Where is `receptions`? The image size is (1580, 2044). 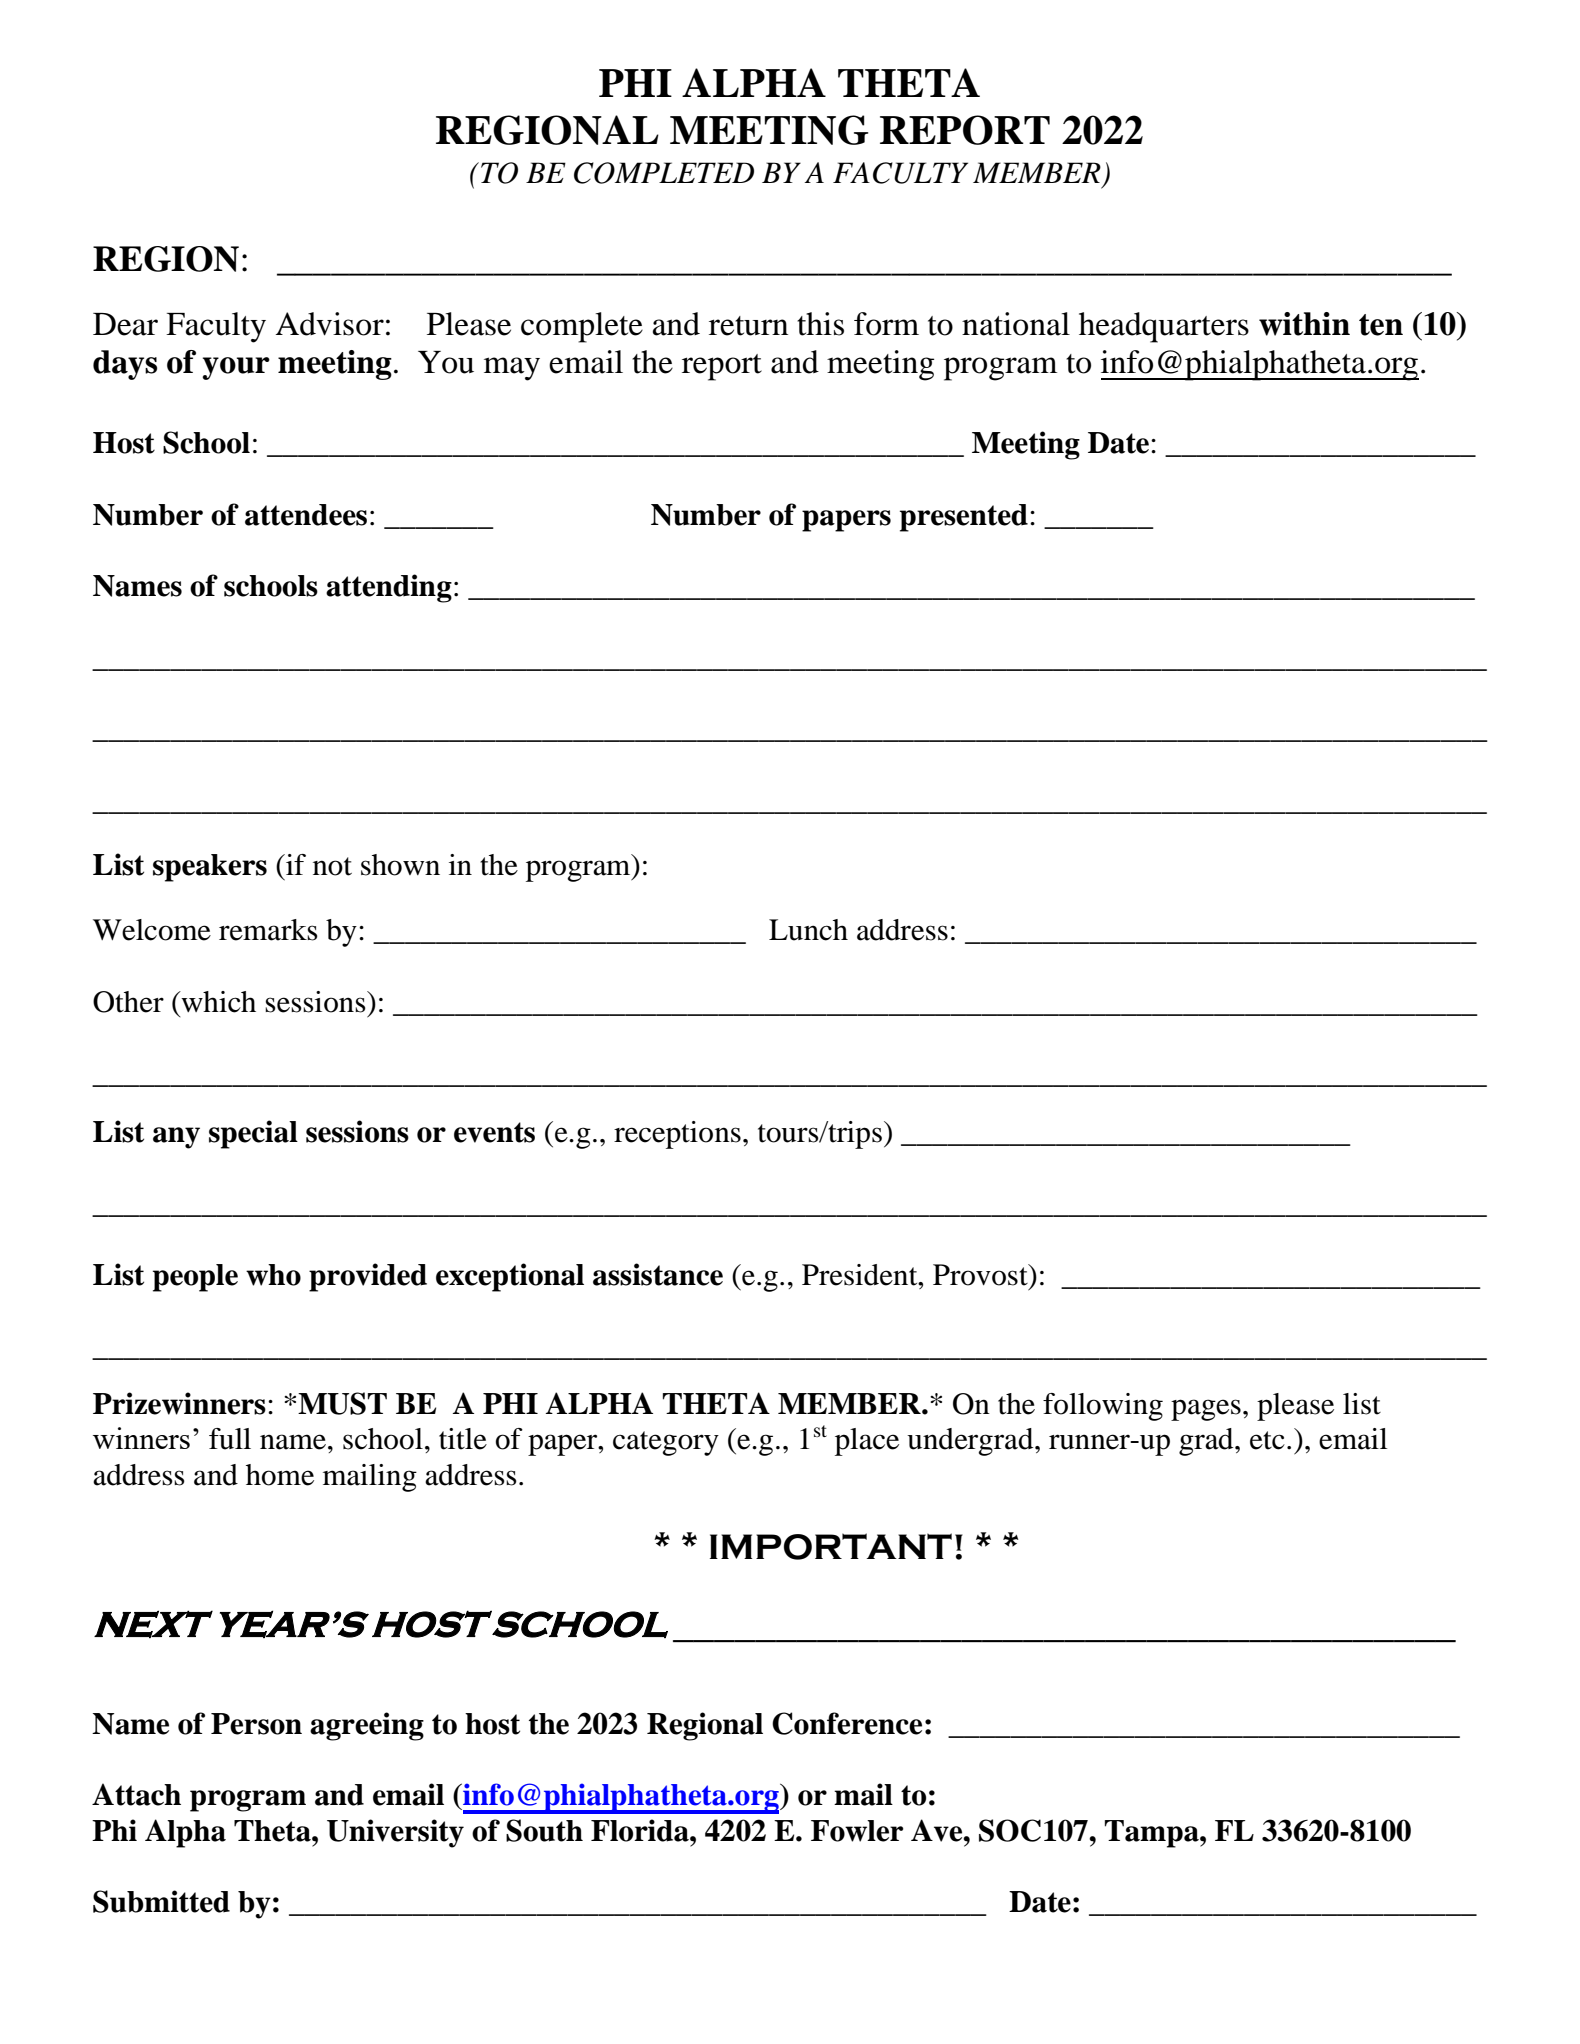
receptions is located at coordinates (677, 1135).
